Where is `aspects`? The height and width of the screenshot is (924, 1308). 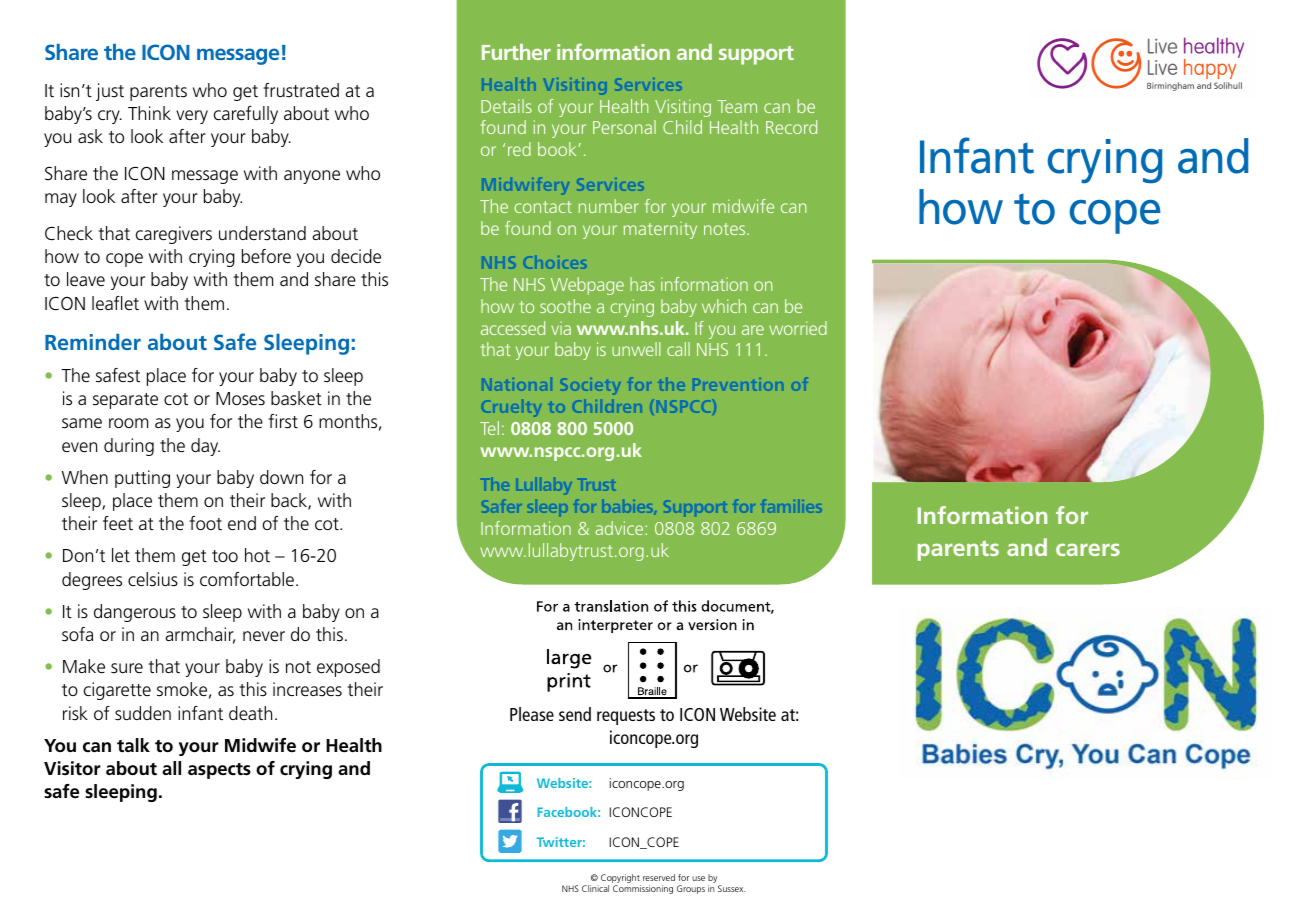 aspects is located at coordinates (219, 771).
